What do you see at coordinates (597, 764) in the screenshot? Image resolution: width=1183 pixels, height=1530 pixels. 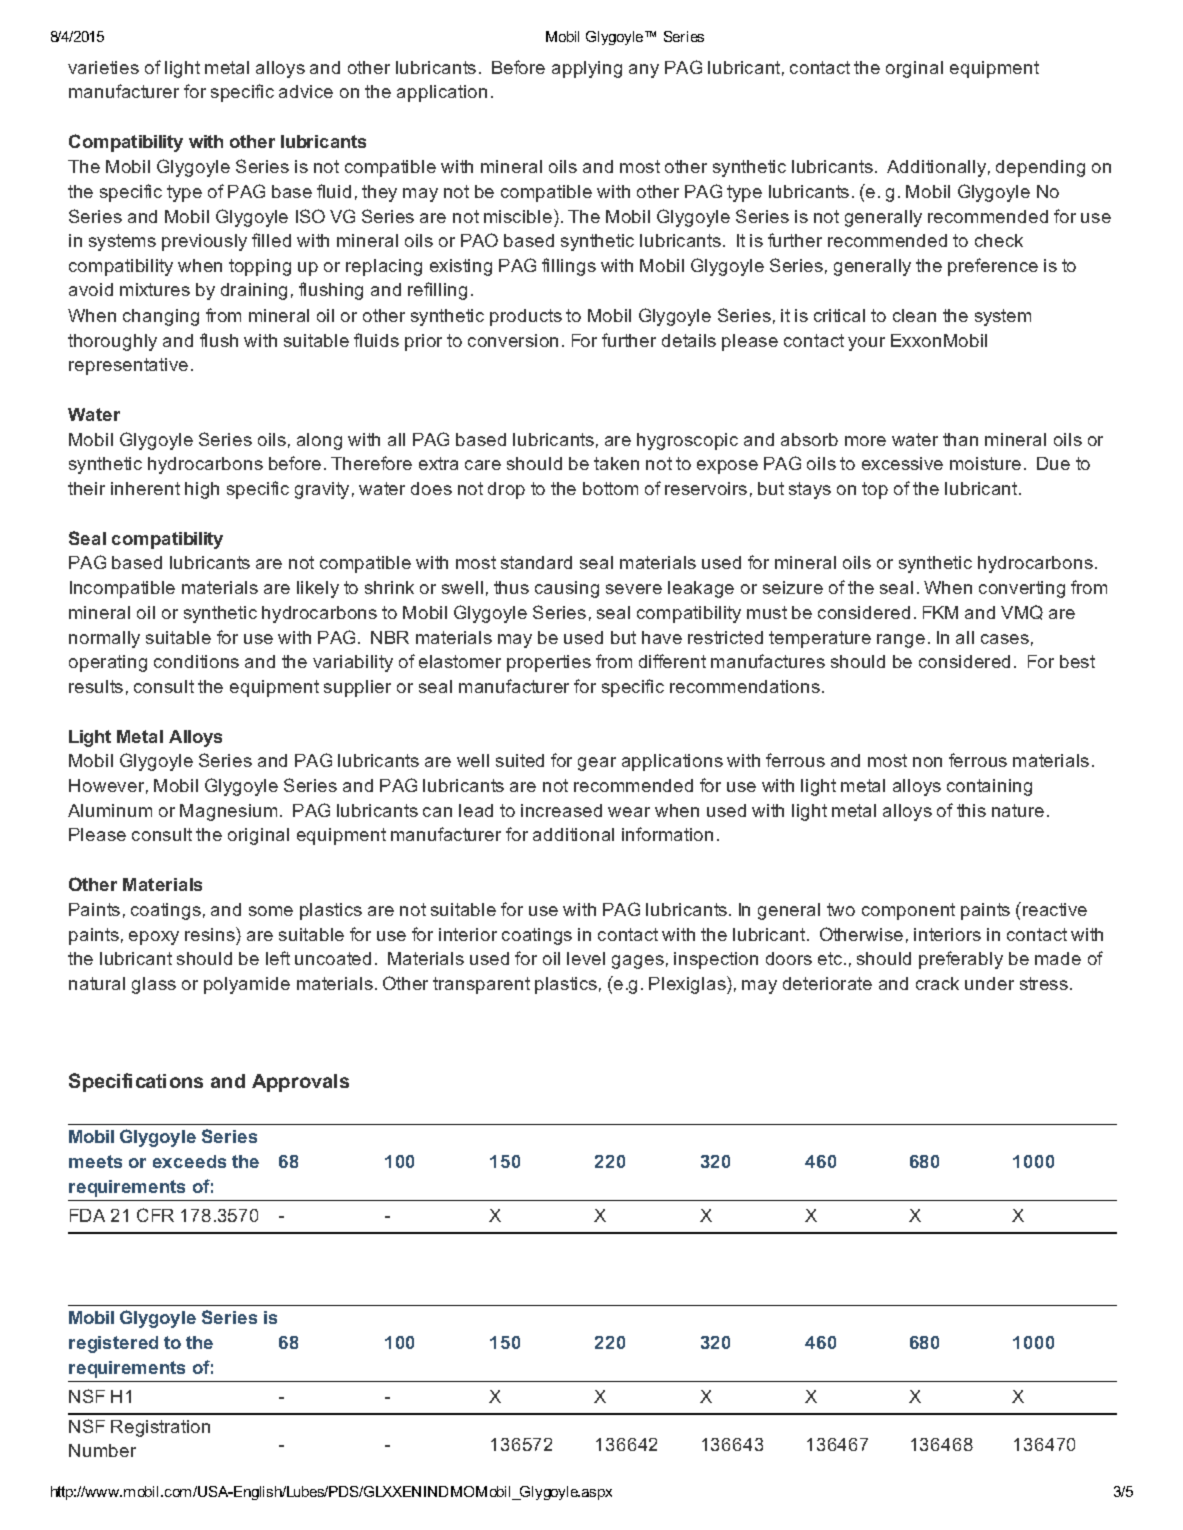 I see `gear` at bounding box center [597, 764].
